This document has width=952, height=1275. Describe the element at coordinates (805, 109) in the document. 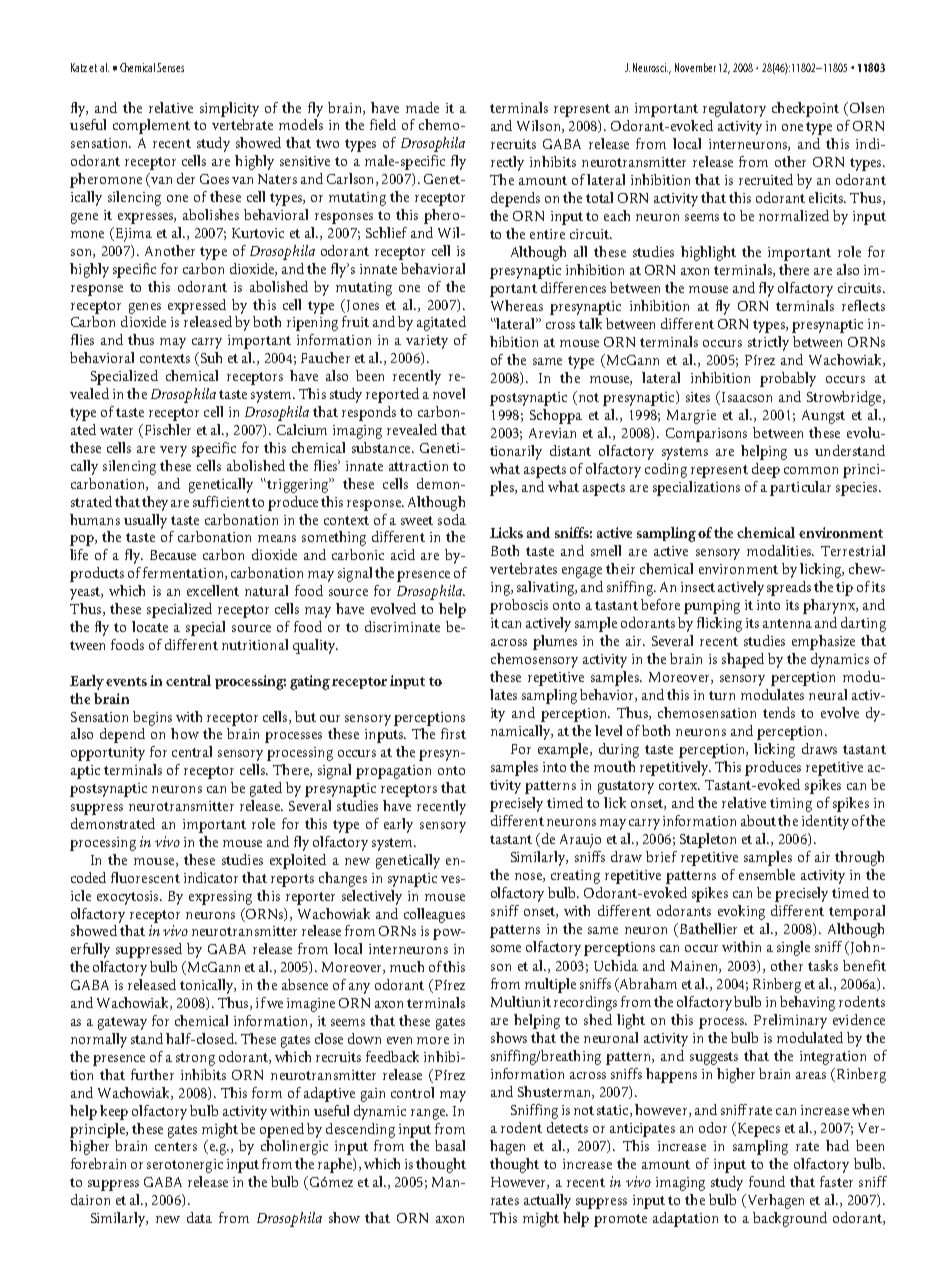

I see `checkpoint` at that location.
